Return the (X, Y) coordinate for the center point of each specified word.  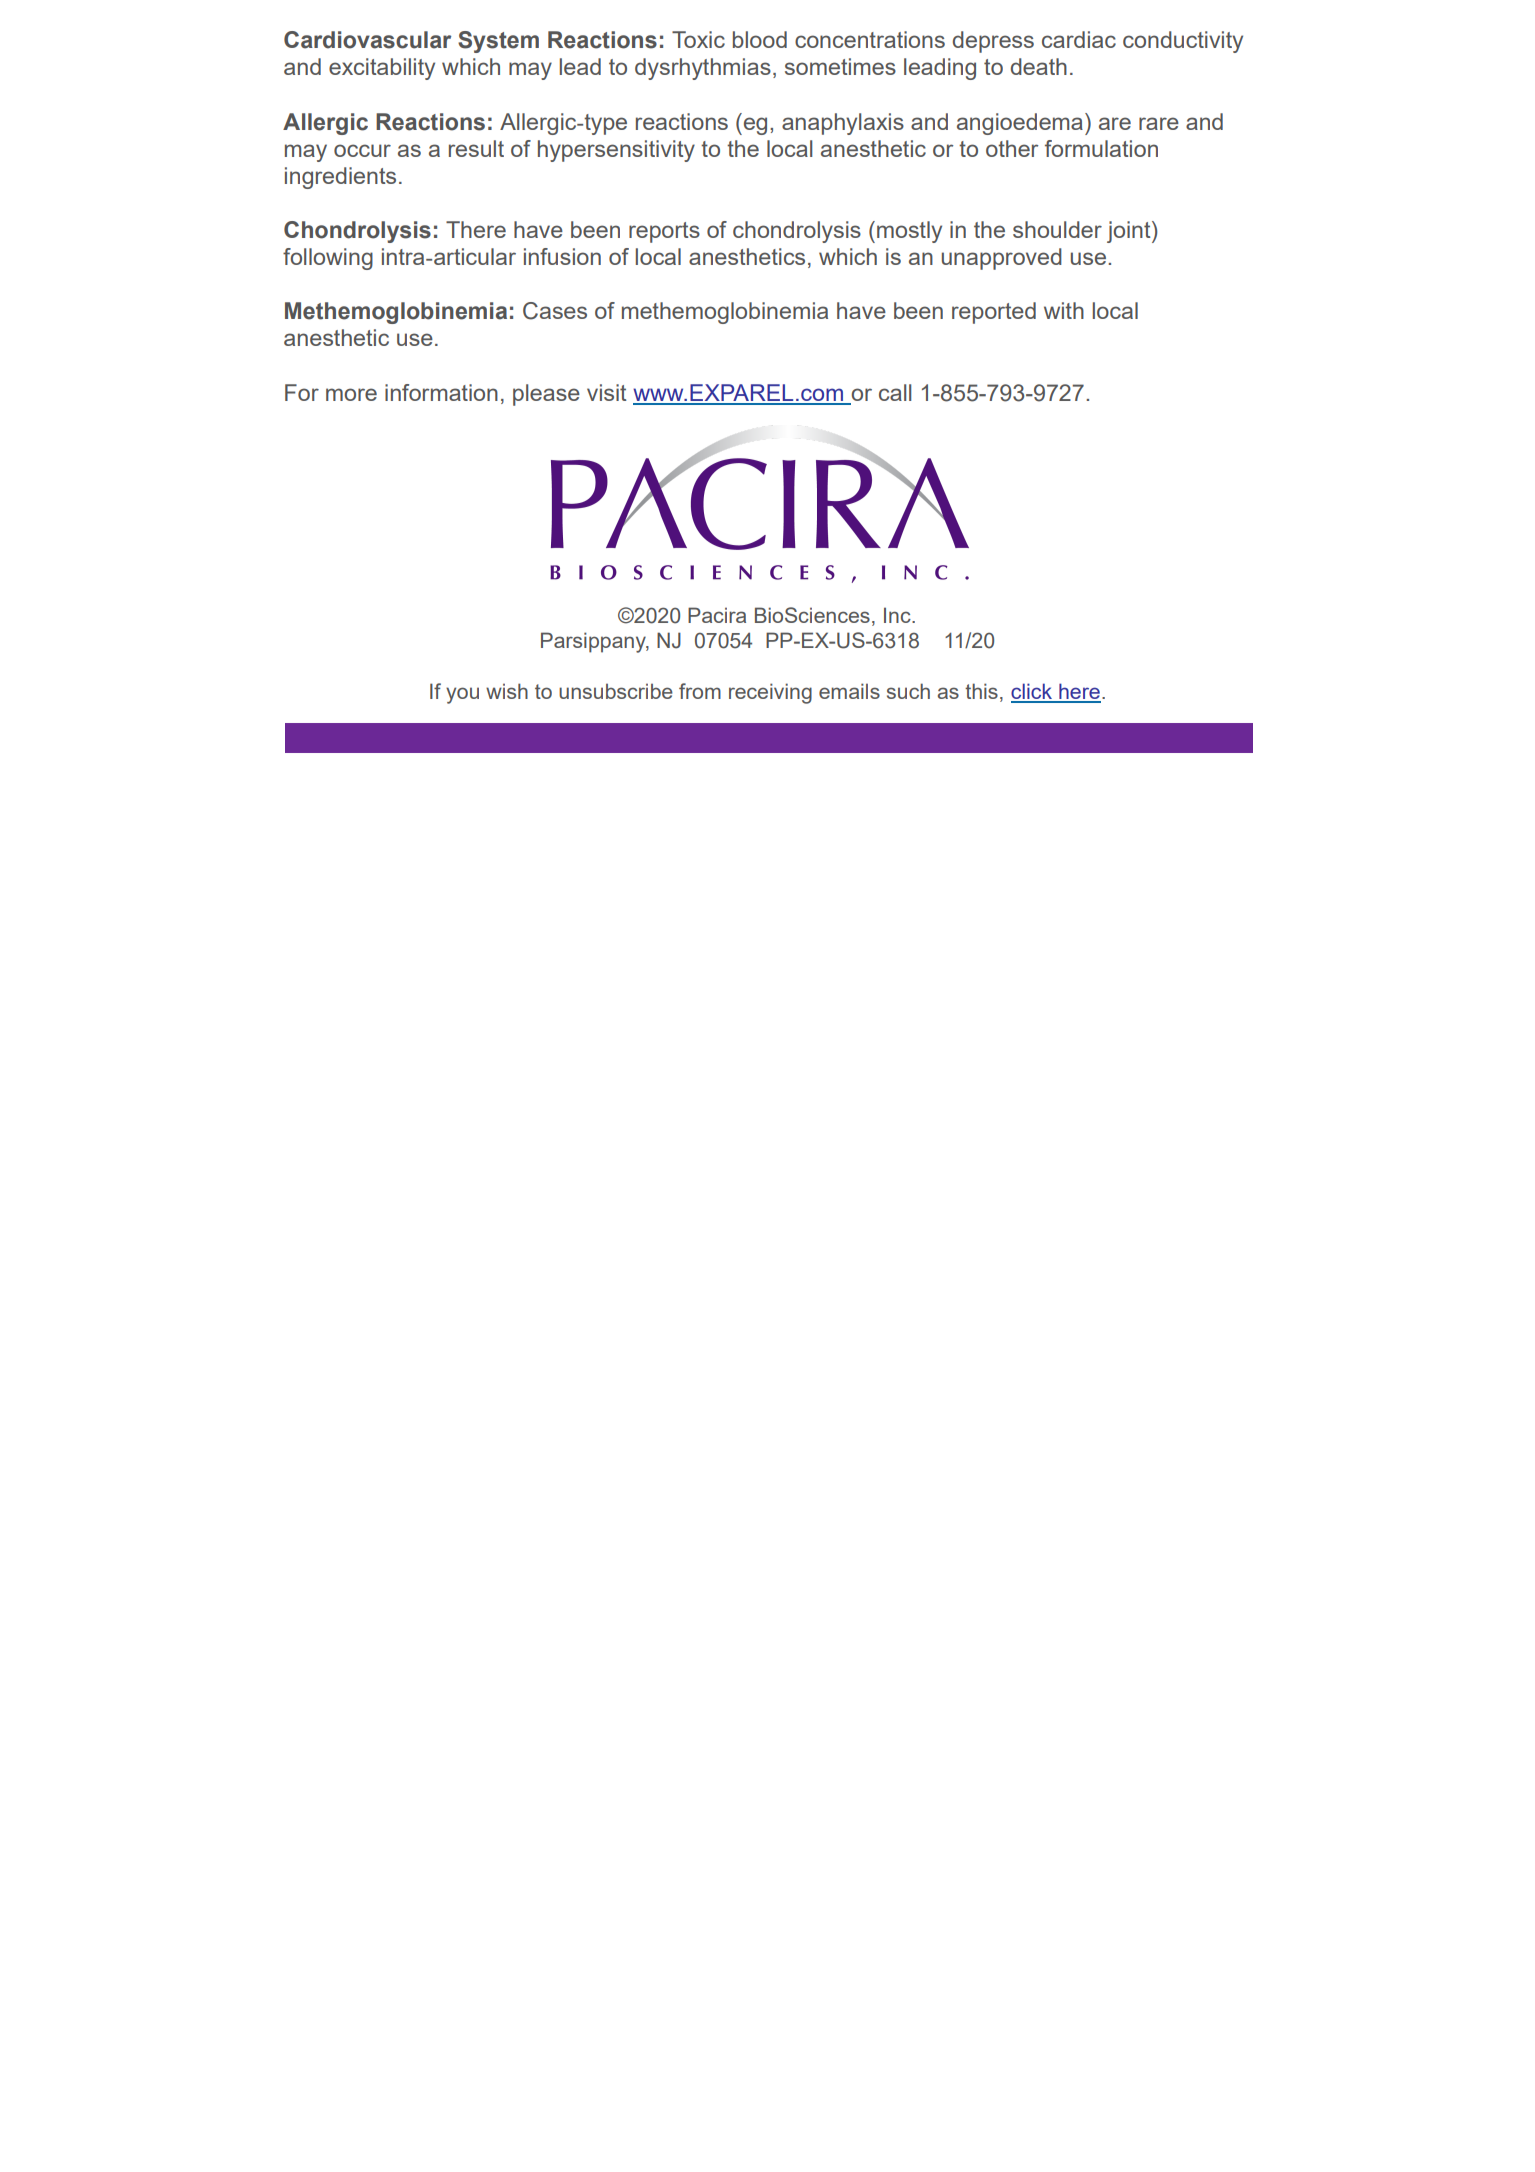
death (1039, 66)
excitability (382, 69)
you (462, 695)
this (981, 691)
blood (760, 39)
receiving (770, 693)
